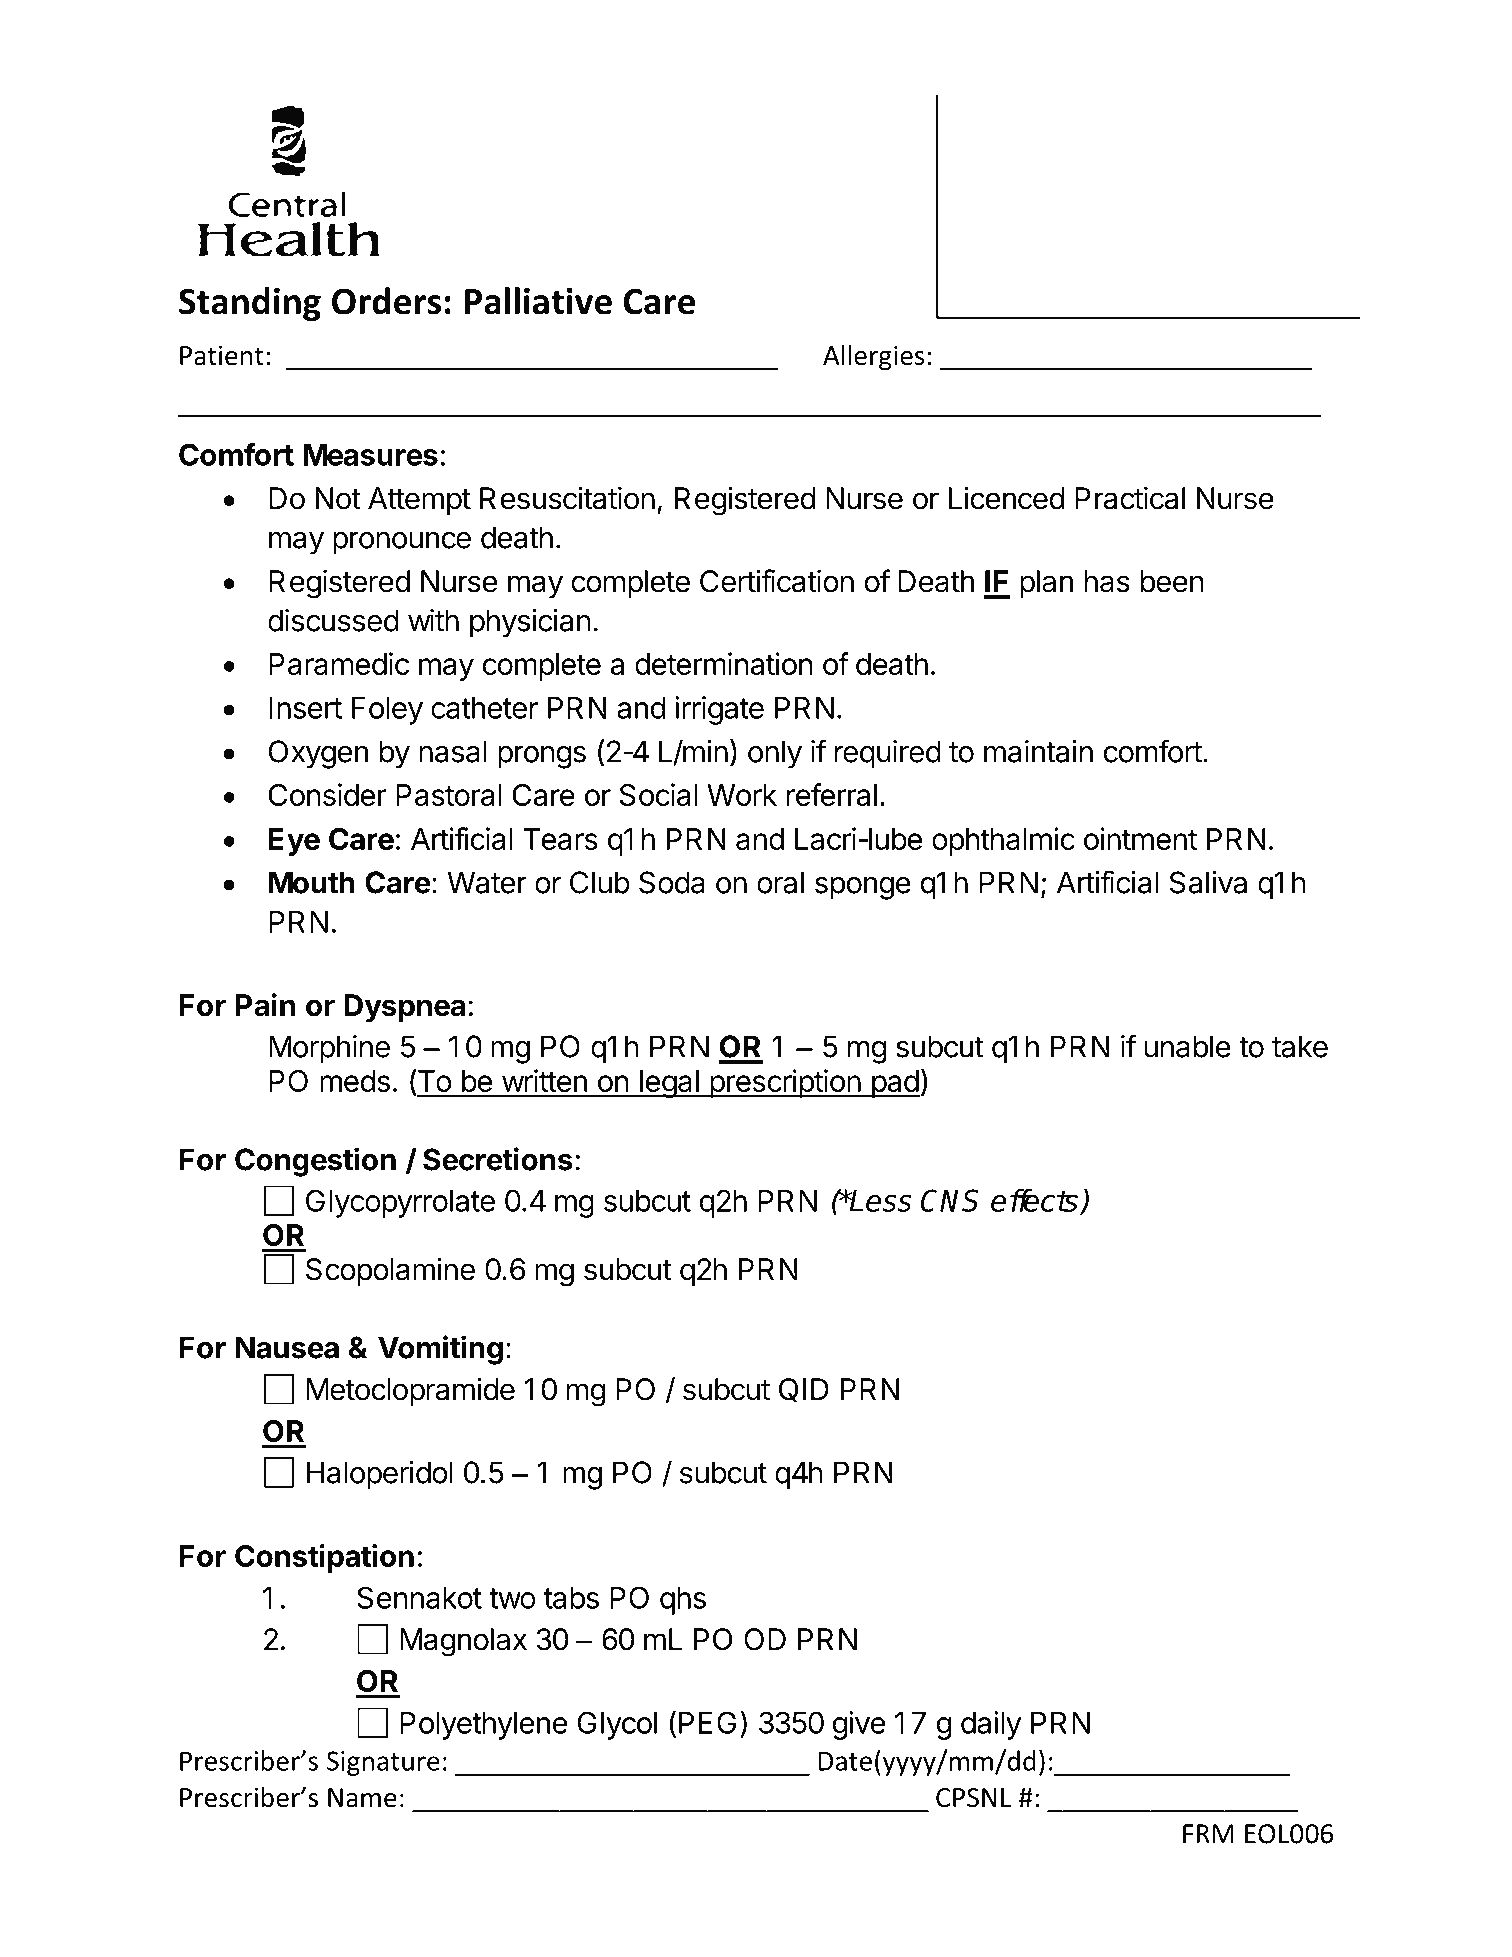  I want to click on Consider, so click(327, 794).
